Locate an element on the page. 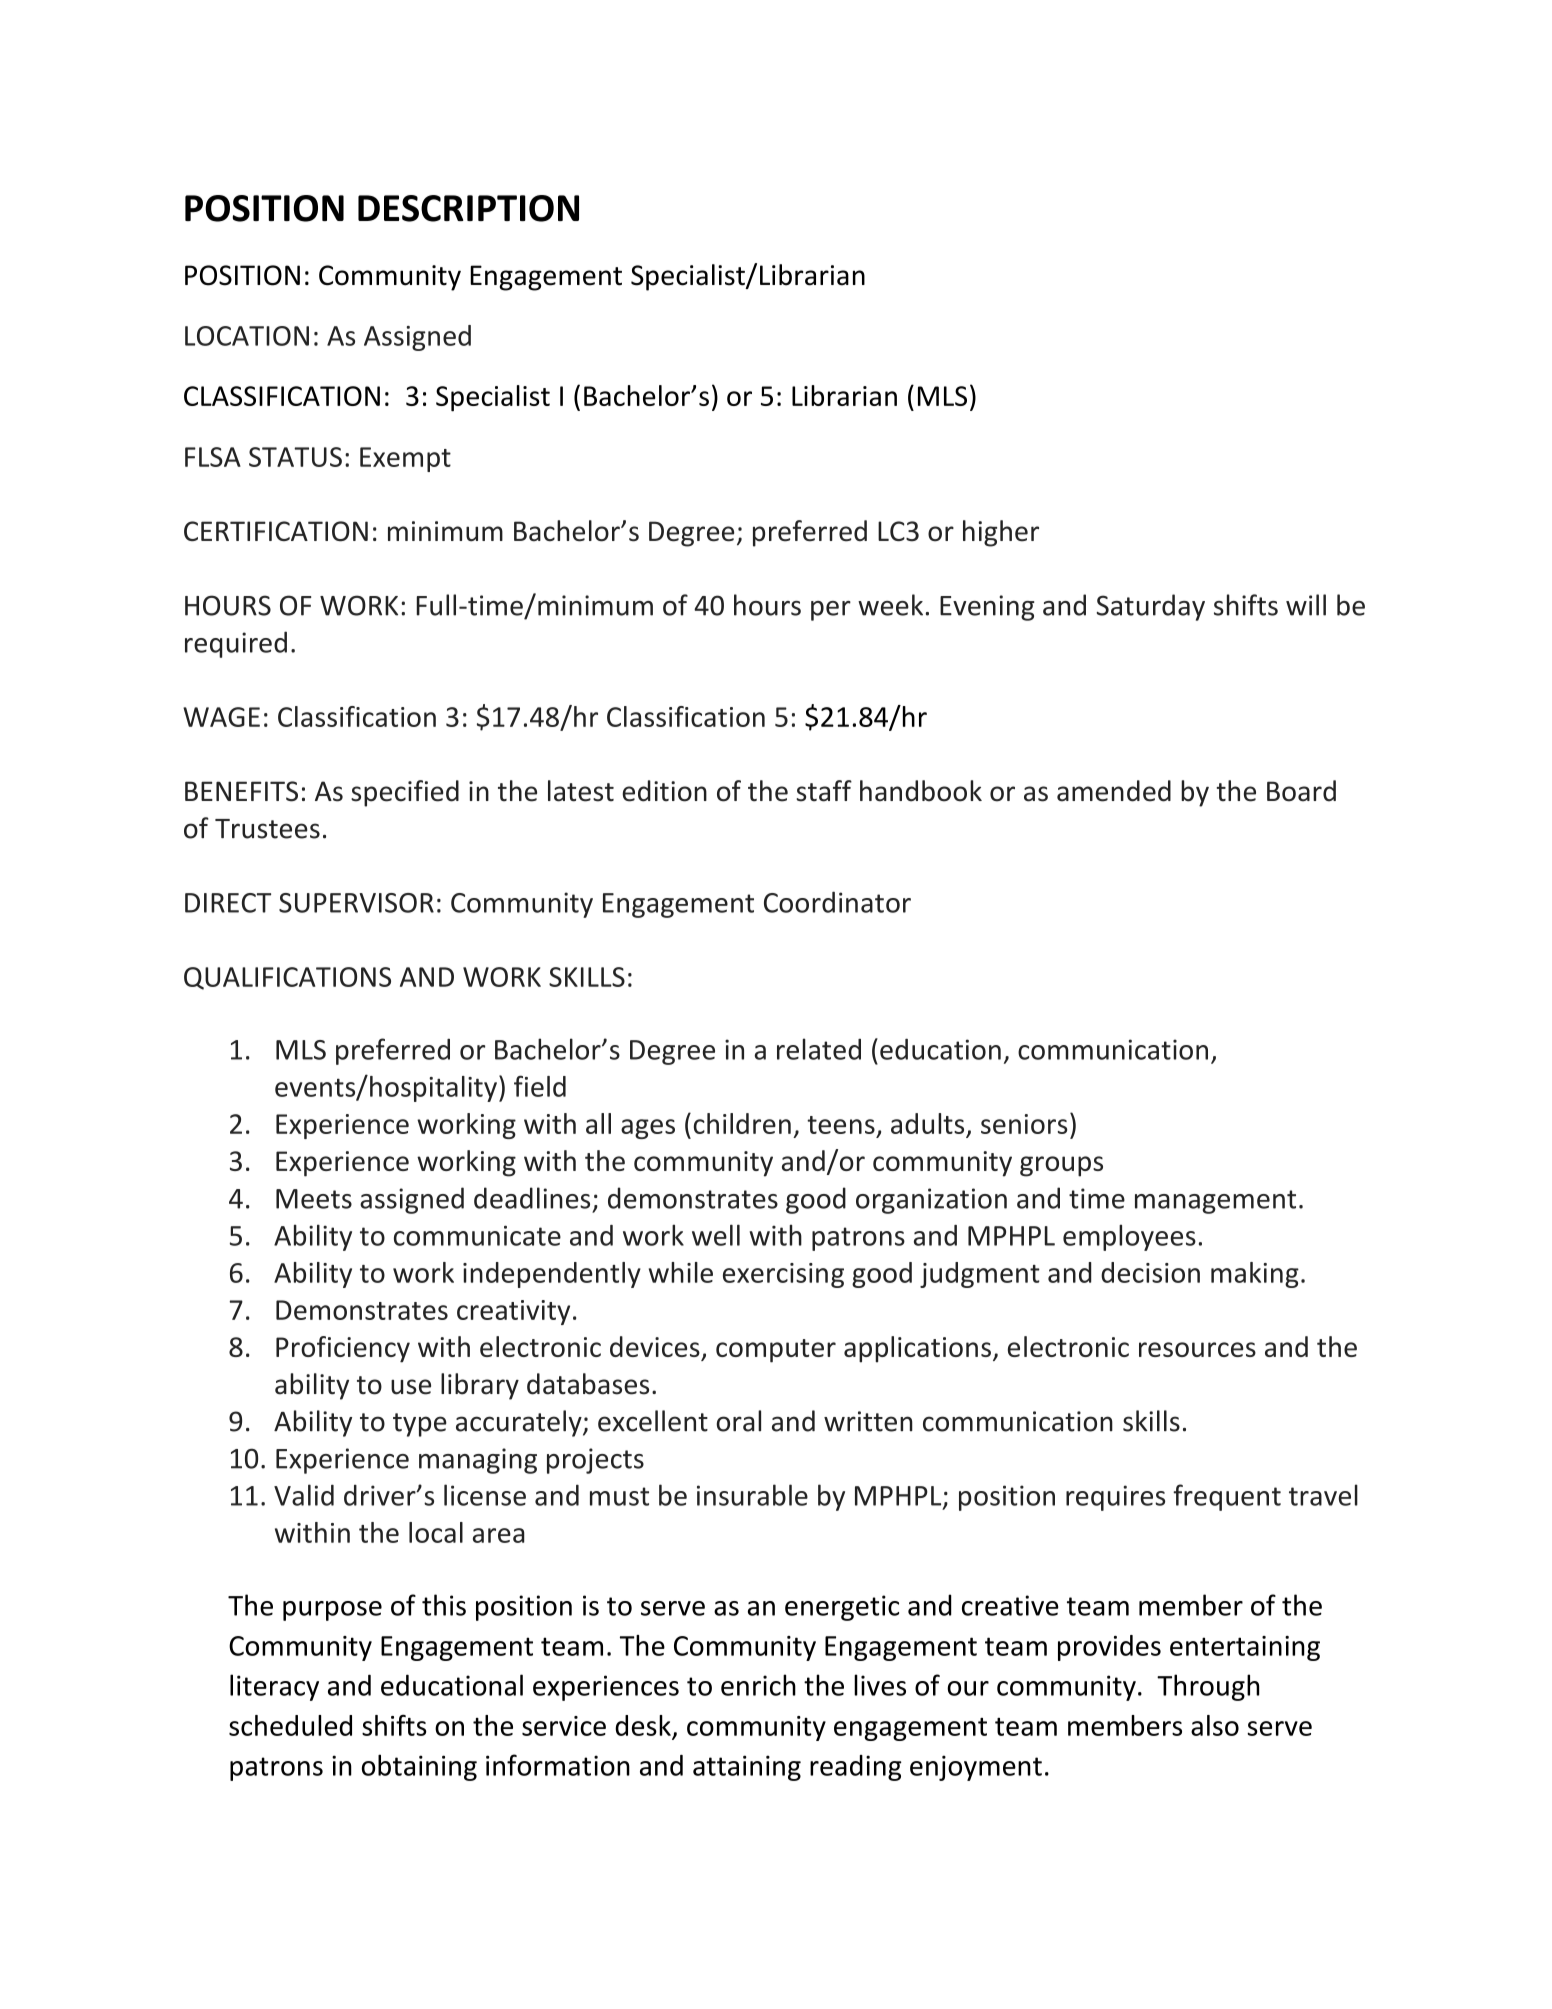 This document has width=1552, height=2009. DESCRIPTION is located at coordinates (468, 208).
